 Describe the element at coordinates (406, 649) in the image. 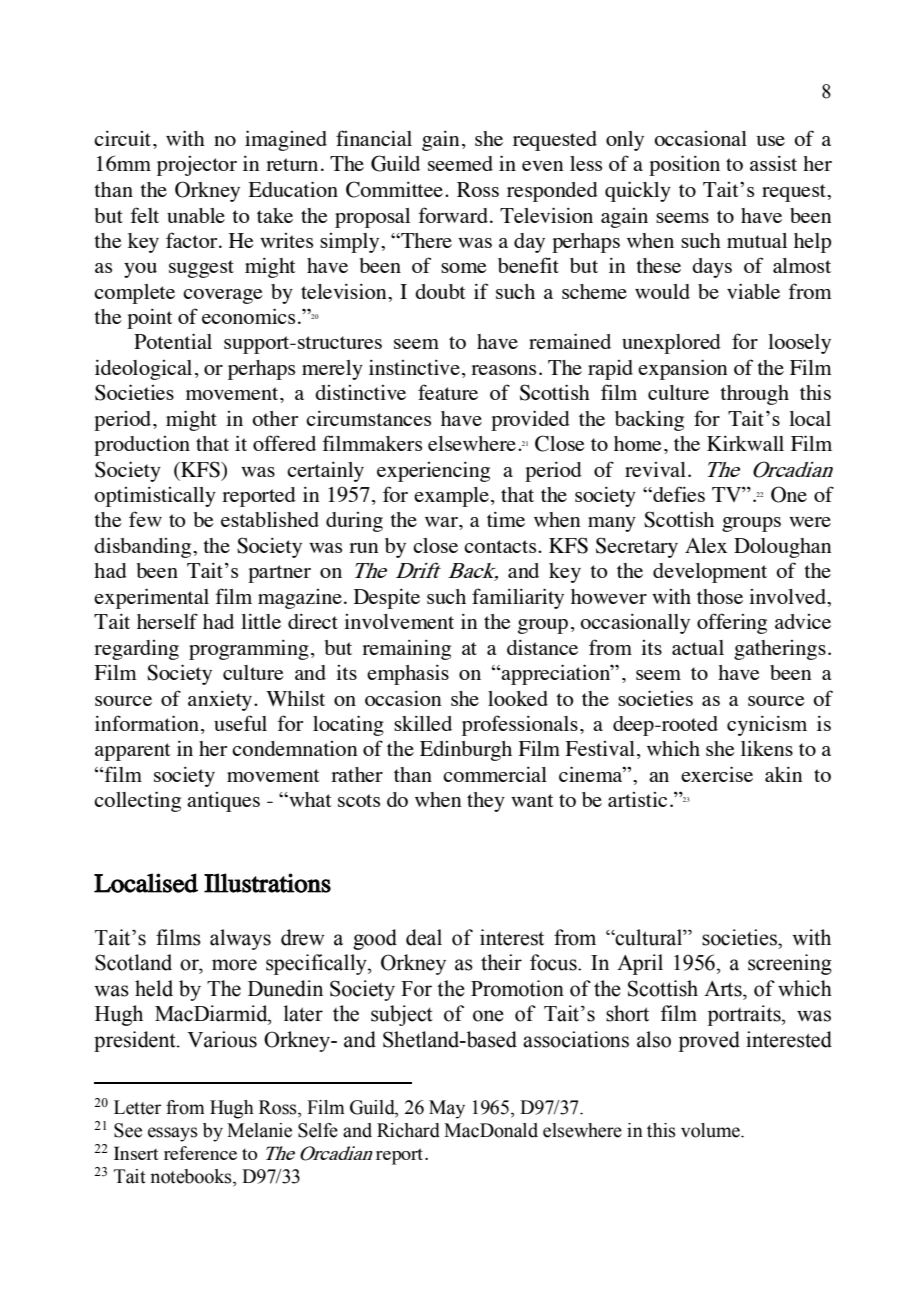

I see `remaining` at that location.
